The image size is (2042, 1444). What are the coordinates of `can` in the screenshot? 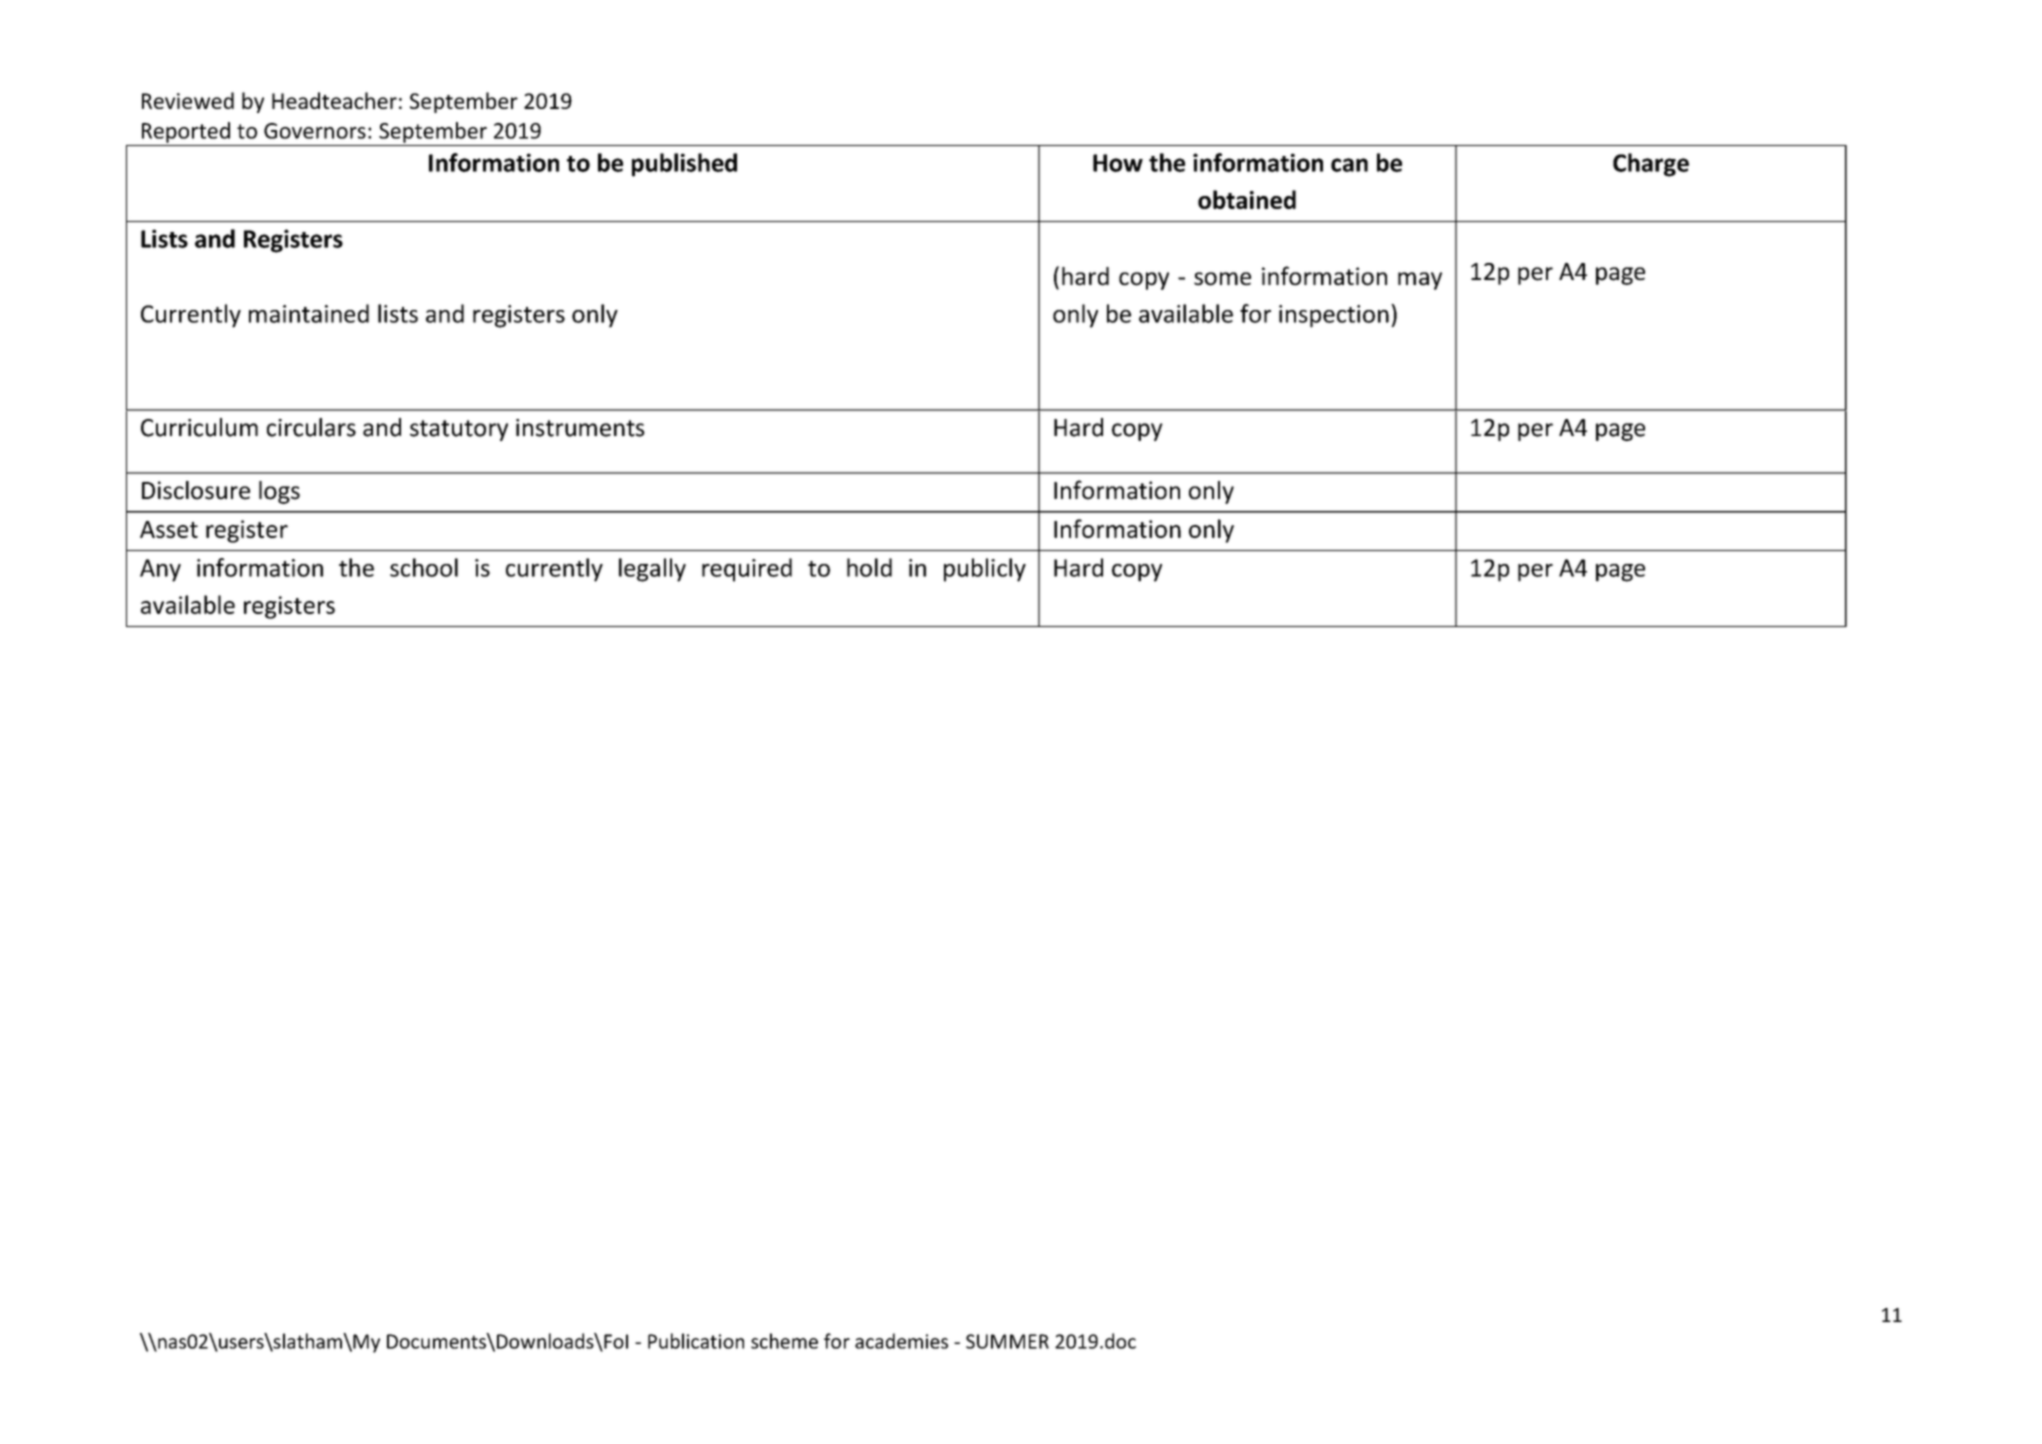 It's located at (1349, 165).
